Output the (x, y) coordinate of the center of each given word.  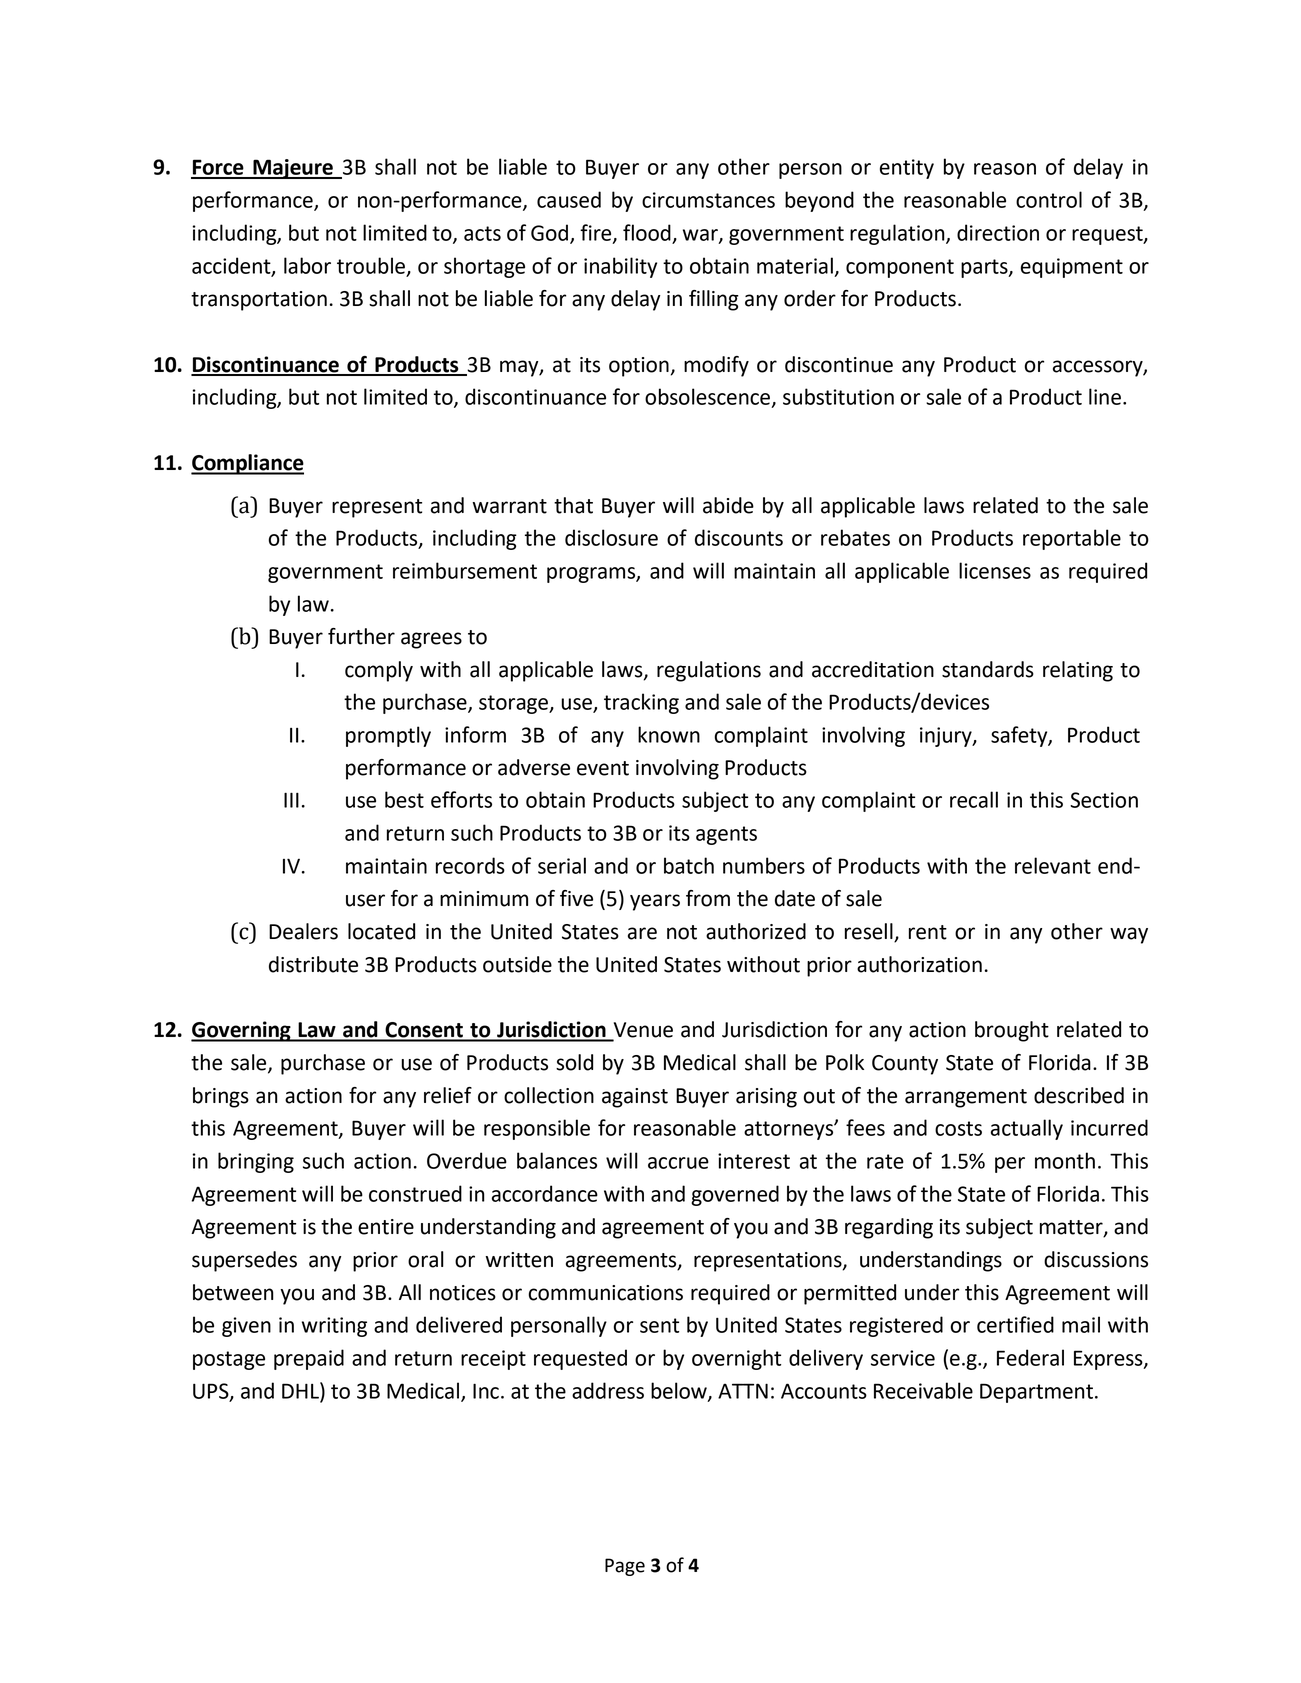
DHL (301, 1390)
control (1049, 199)
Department (1036, 1393)
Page (625, 1567)
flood (647, 232)
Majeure (293, 169)
